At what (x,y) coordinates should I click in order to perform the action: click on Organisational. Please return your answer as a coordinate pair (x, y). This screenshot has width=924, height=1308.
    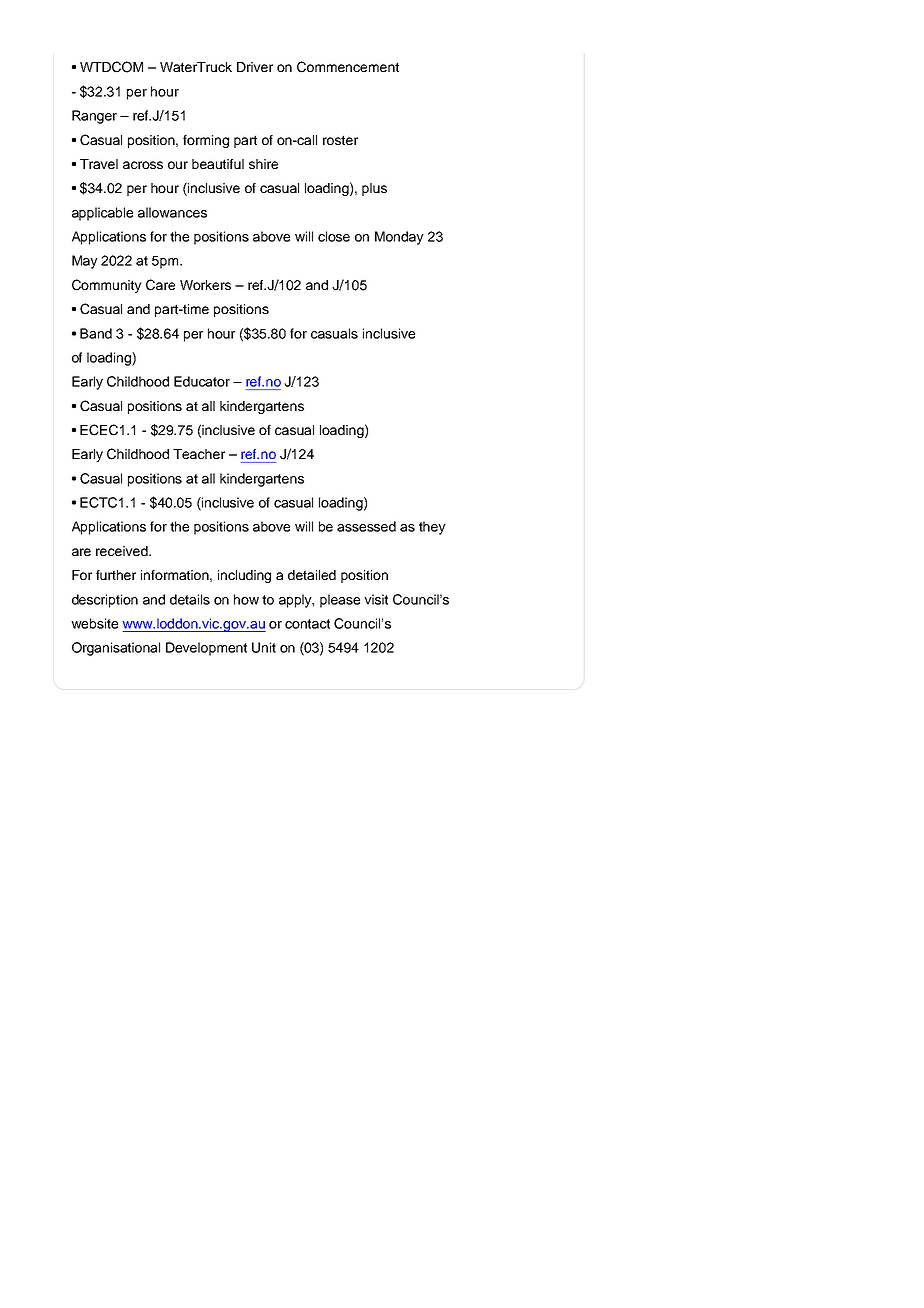
    Looking at the image, I should click on (116, 649).
